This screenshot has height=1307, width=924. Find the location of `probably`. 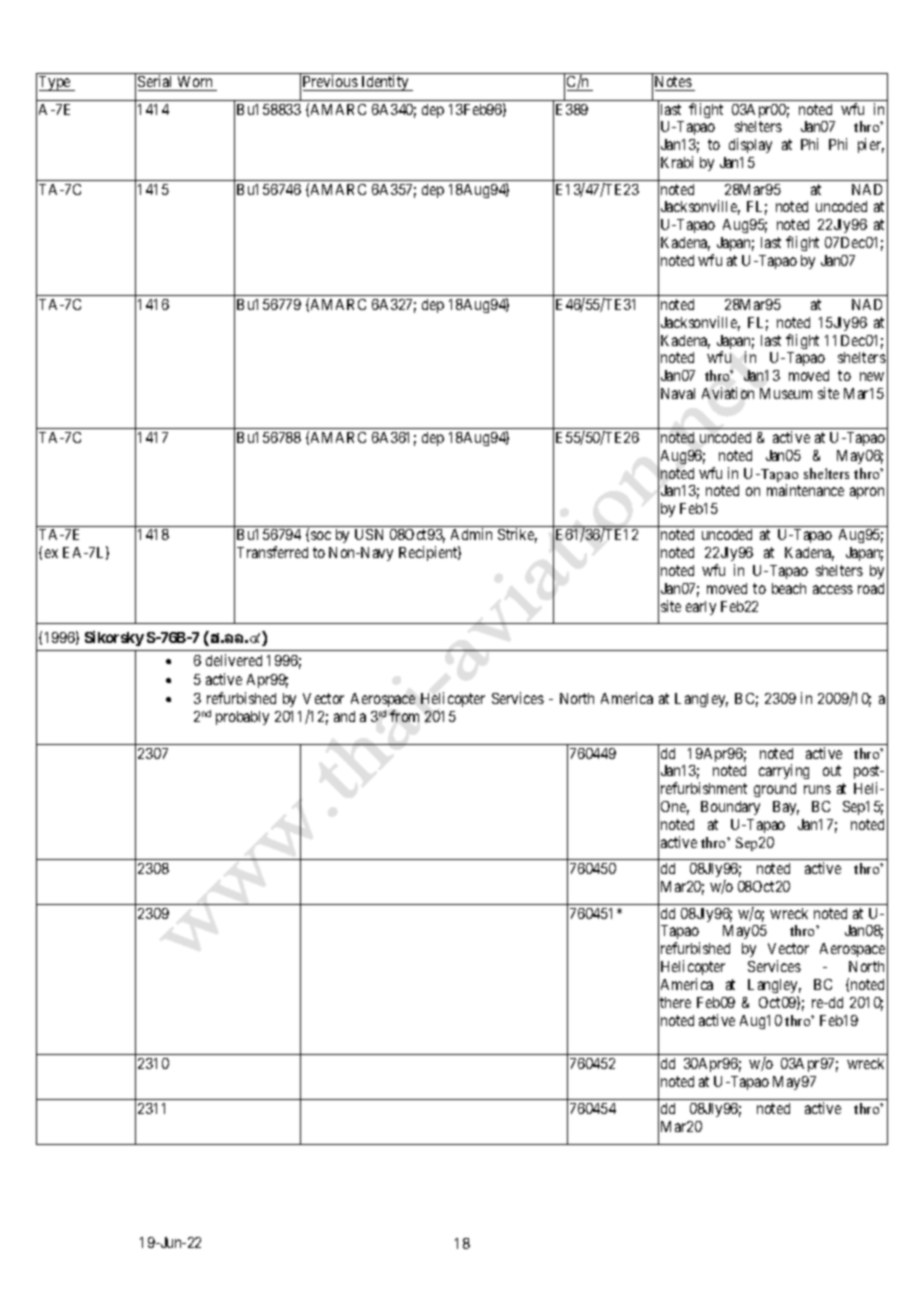

probably is located at coordinates (242, 718).
